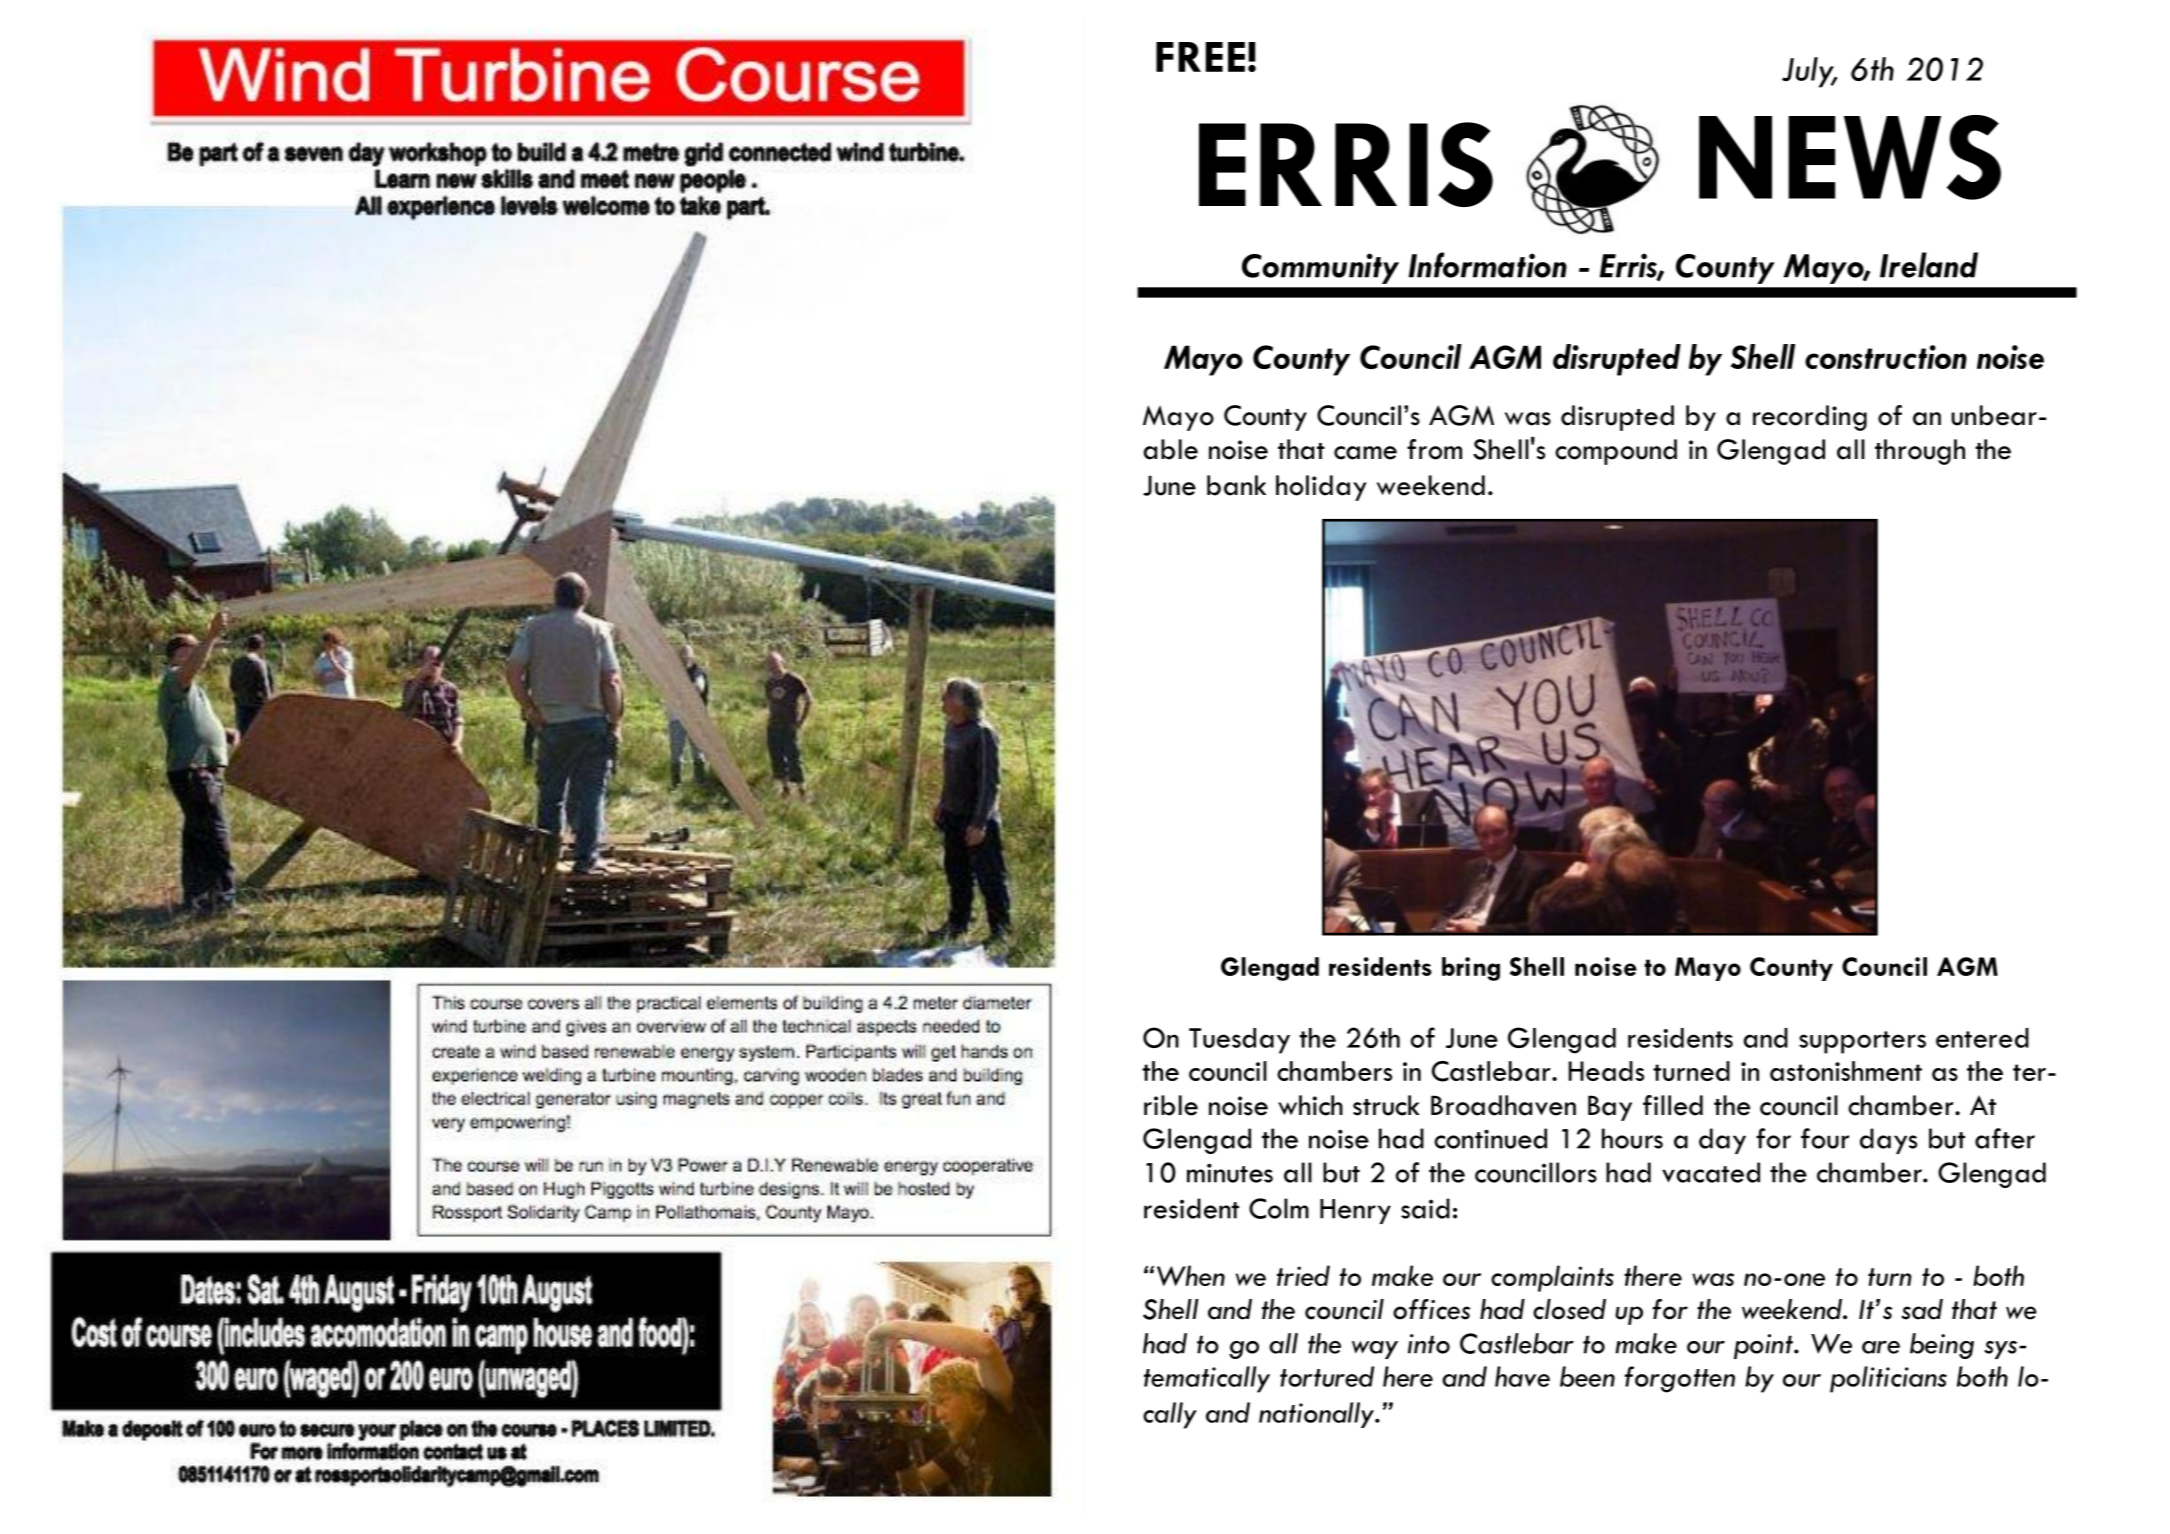  What do you see at coordinates (1200, 57) in the image?
I see `FREE` at bounding box center [1200, 57].
